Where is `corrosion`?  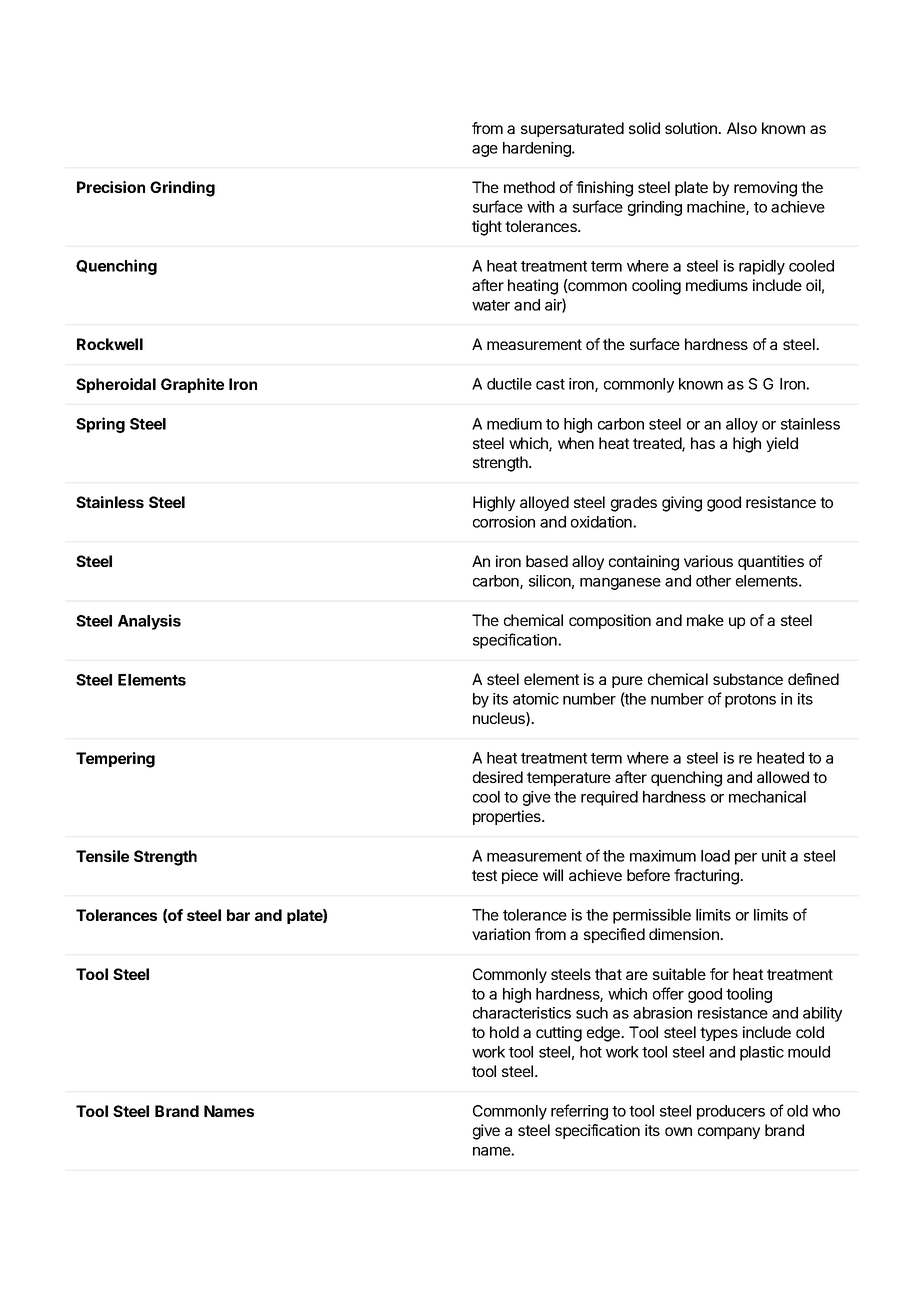 corrosion is located at coordinates (504, 522).
